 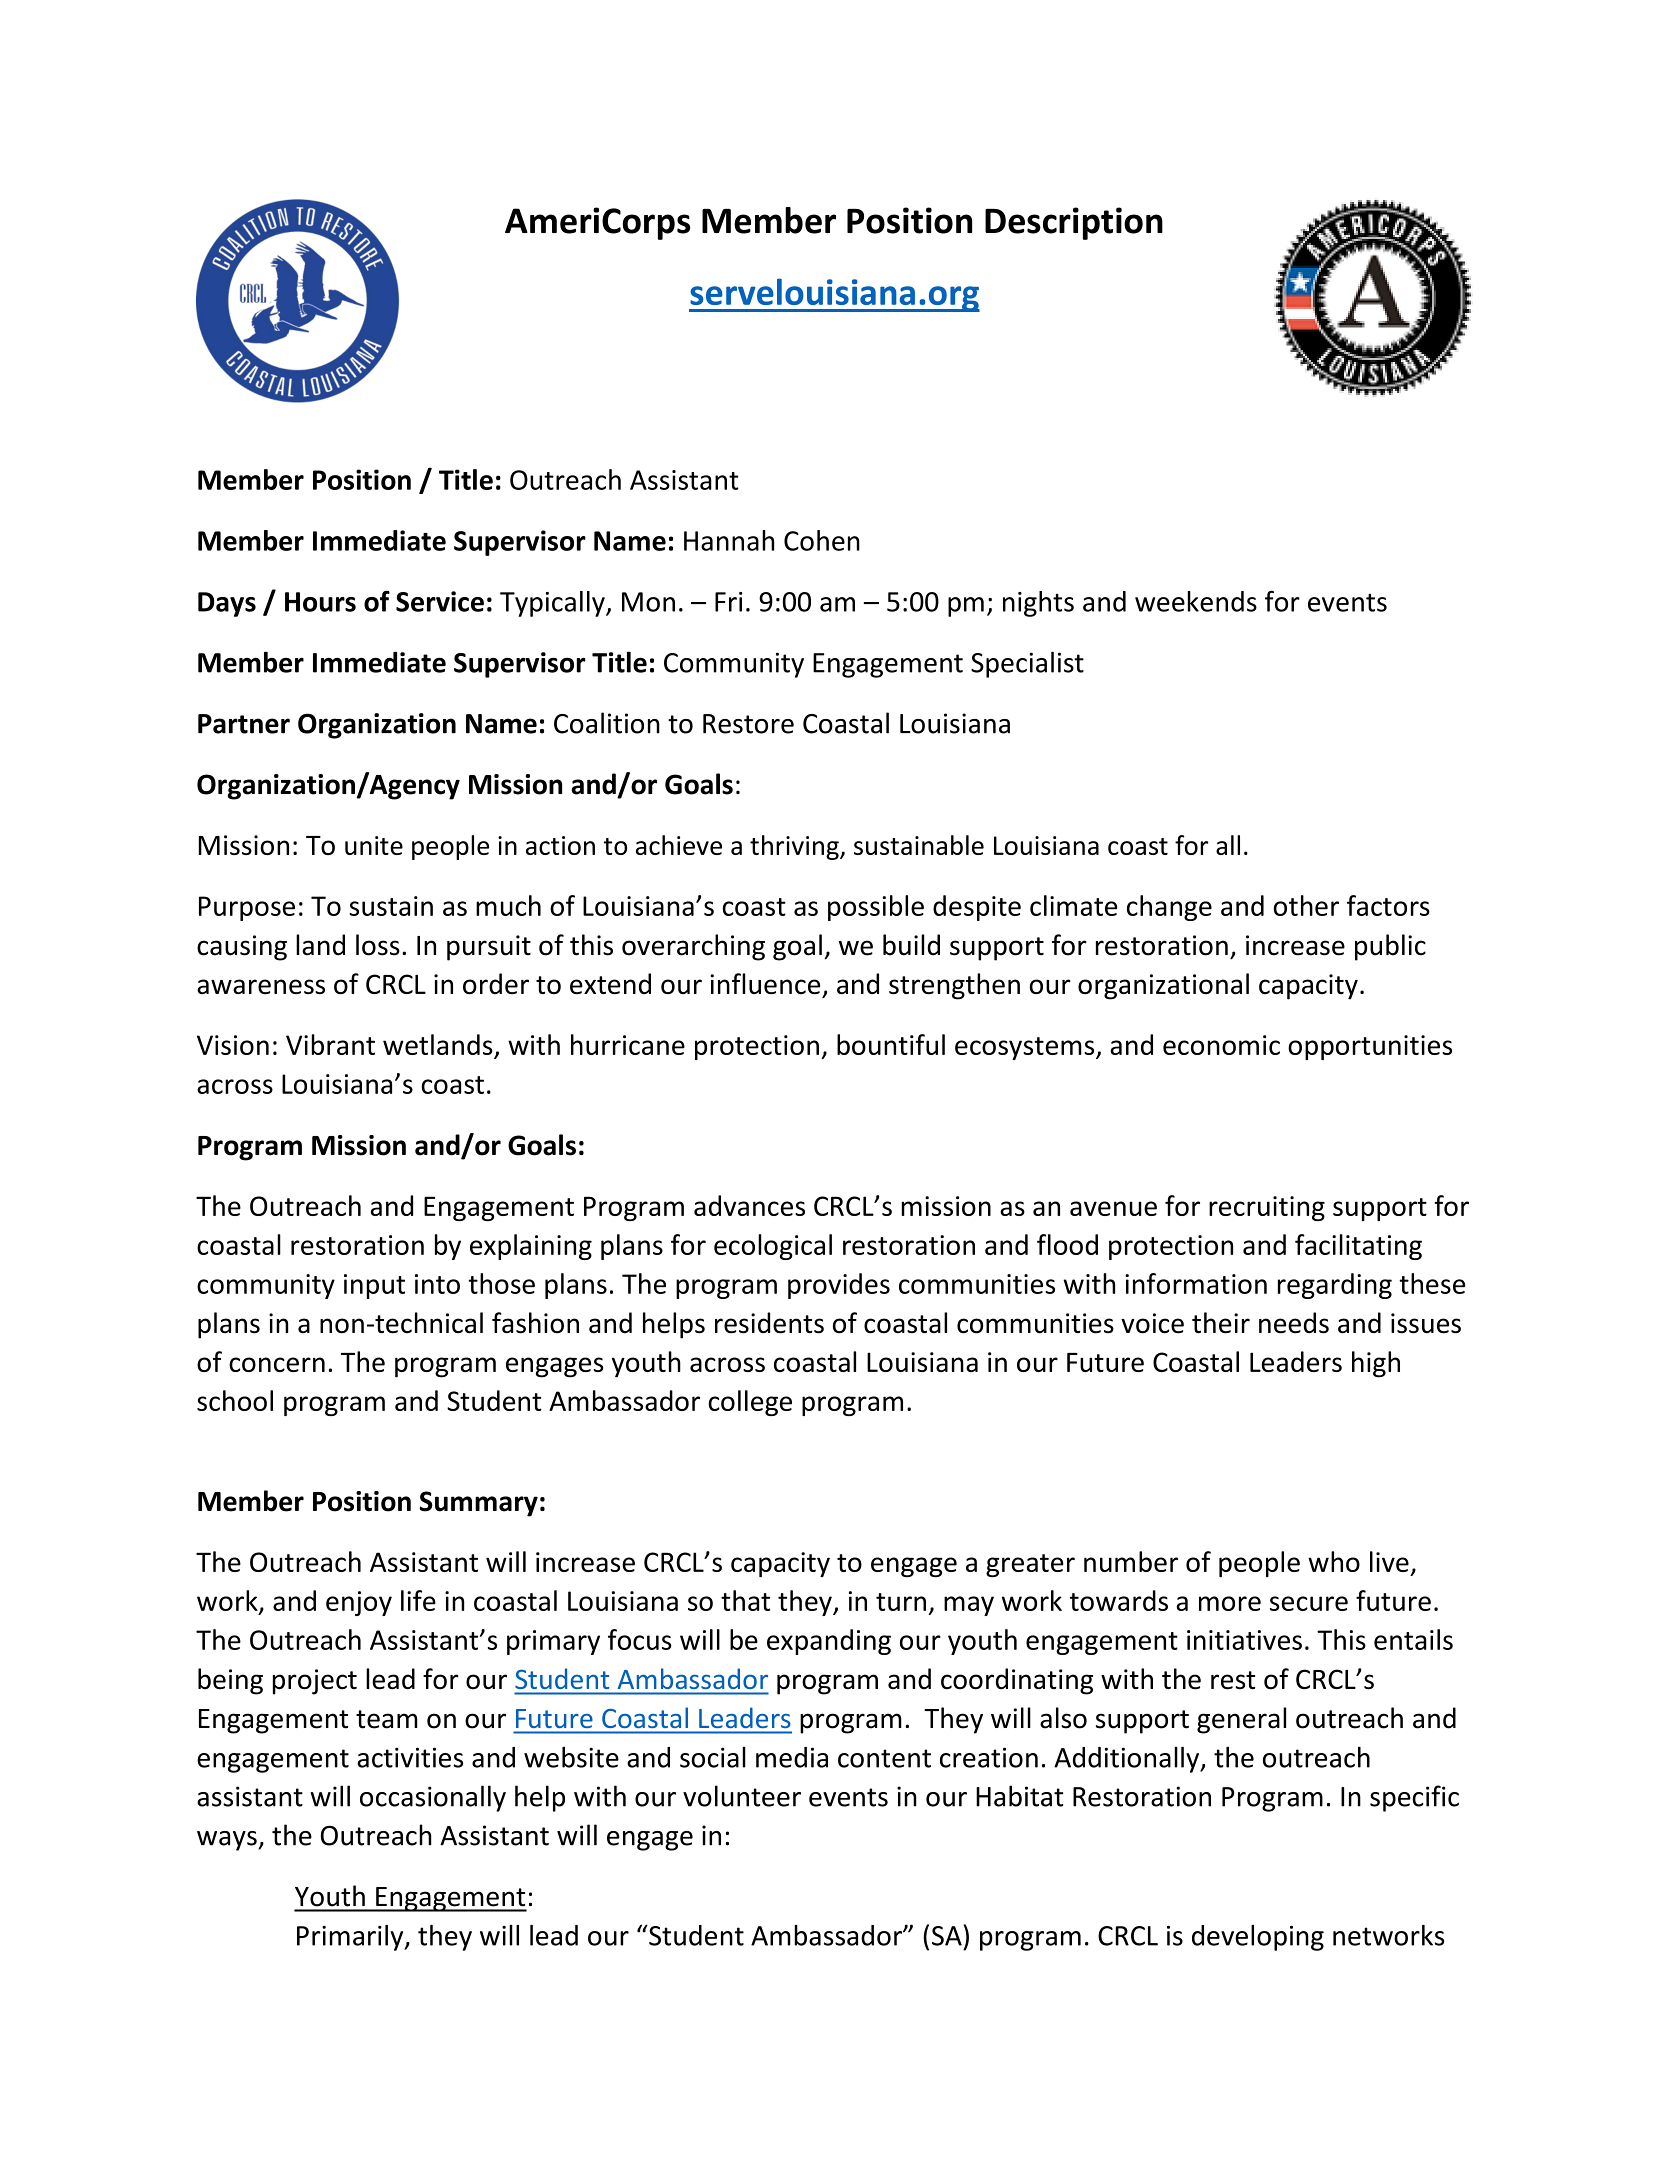 I want to click on enjoy, so click(x=359, y=1603).
